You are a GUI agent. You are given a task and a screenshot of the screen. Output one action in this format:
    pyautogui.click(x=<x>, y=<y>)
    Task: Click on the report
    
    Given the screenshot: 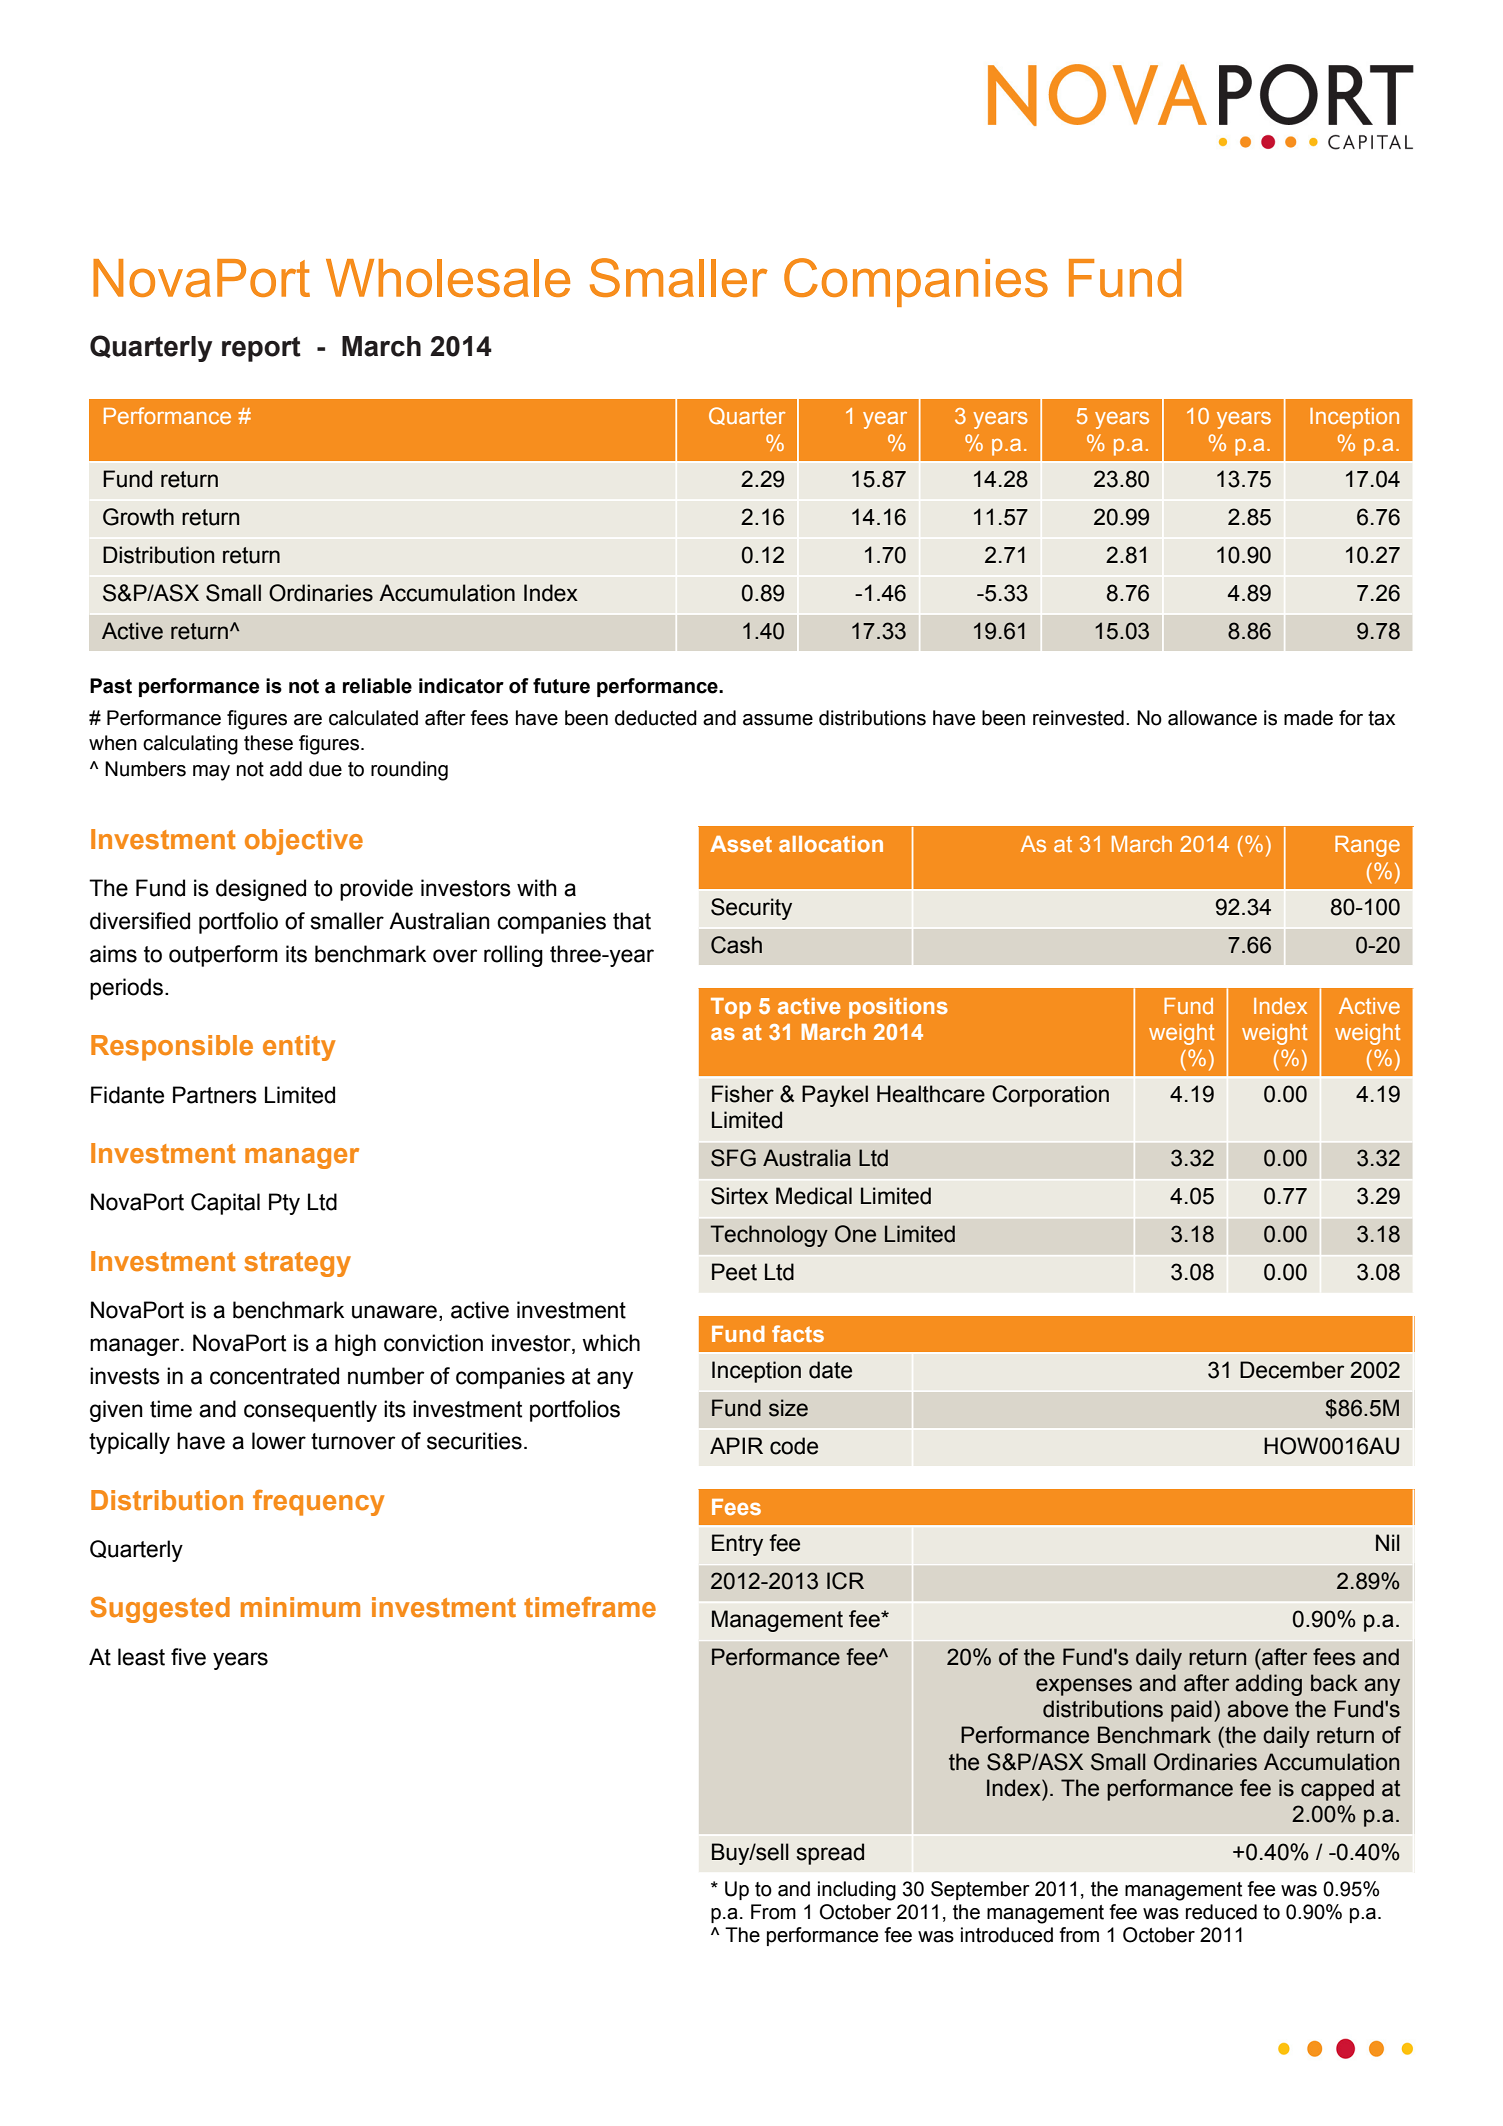 What is the action you would take?
    pyautogui.click(x=261, y=349)
